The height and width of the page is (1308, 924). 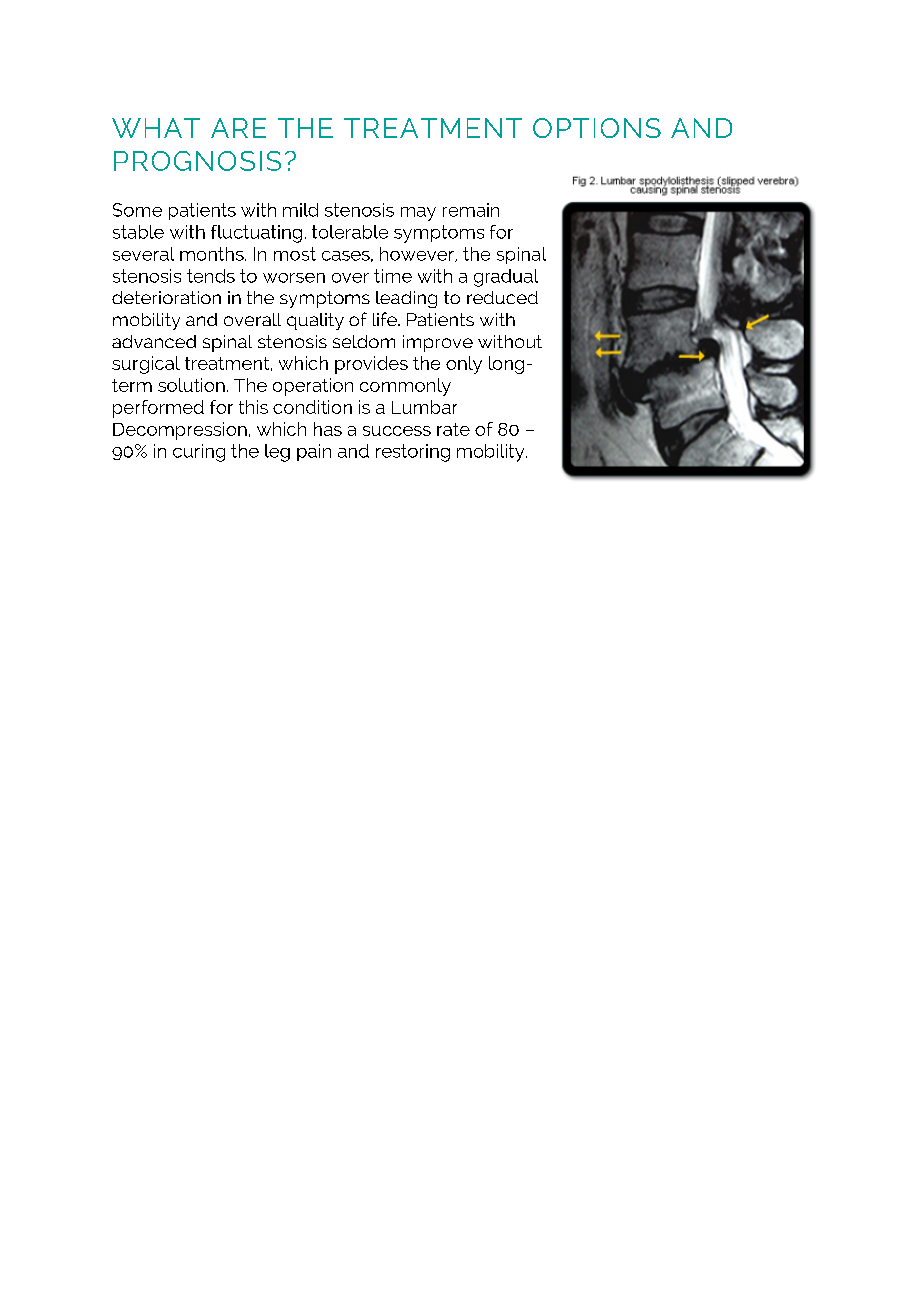 I want to click on WHAT, so click(x=156, y=128).
